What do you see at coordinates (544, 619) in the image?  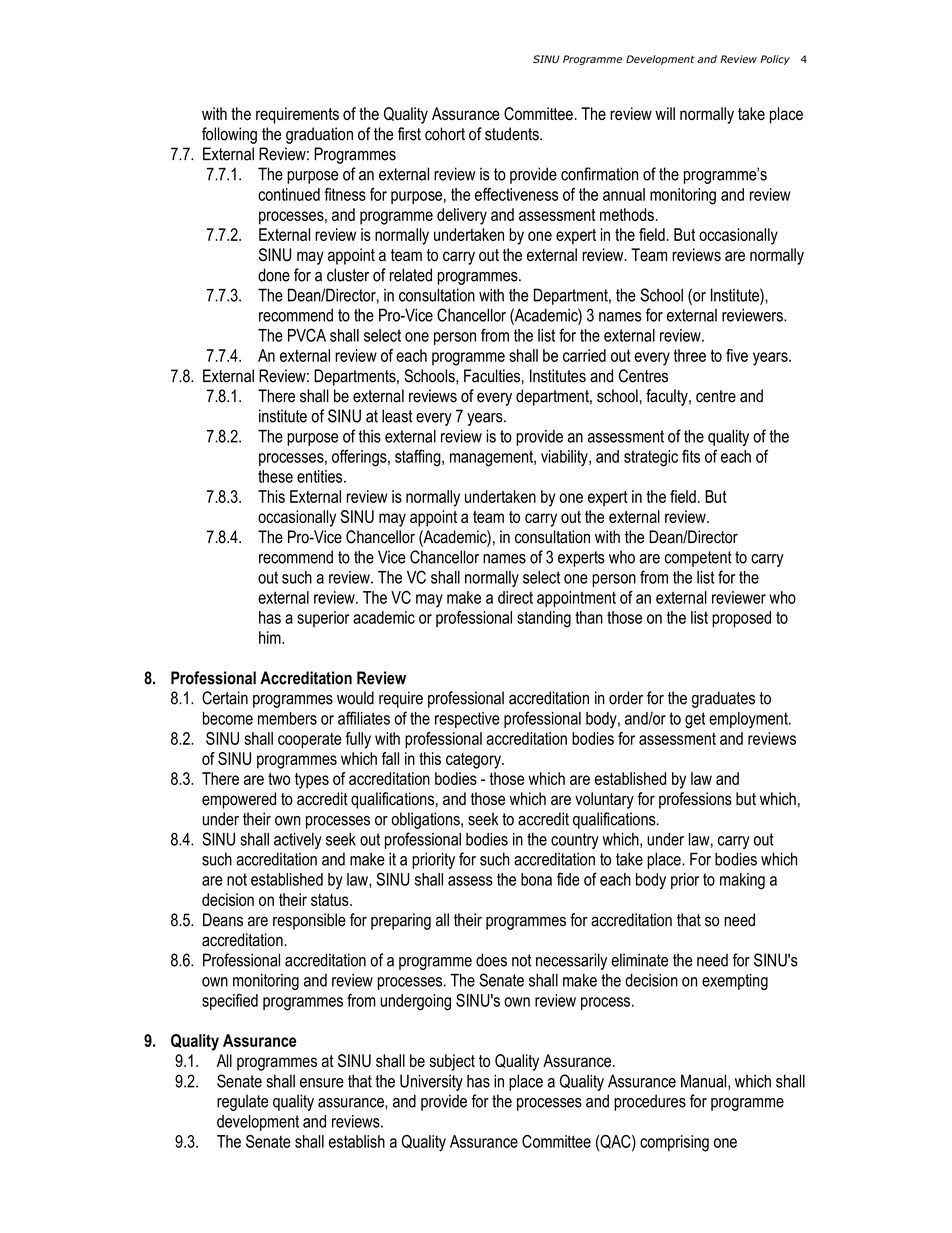 I see `standing` at bounding box center [544, 619].
